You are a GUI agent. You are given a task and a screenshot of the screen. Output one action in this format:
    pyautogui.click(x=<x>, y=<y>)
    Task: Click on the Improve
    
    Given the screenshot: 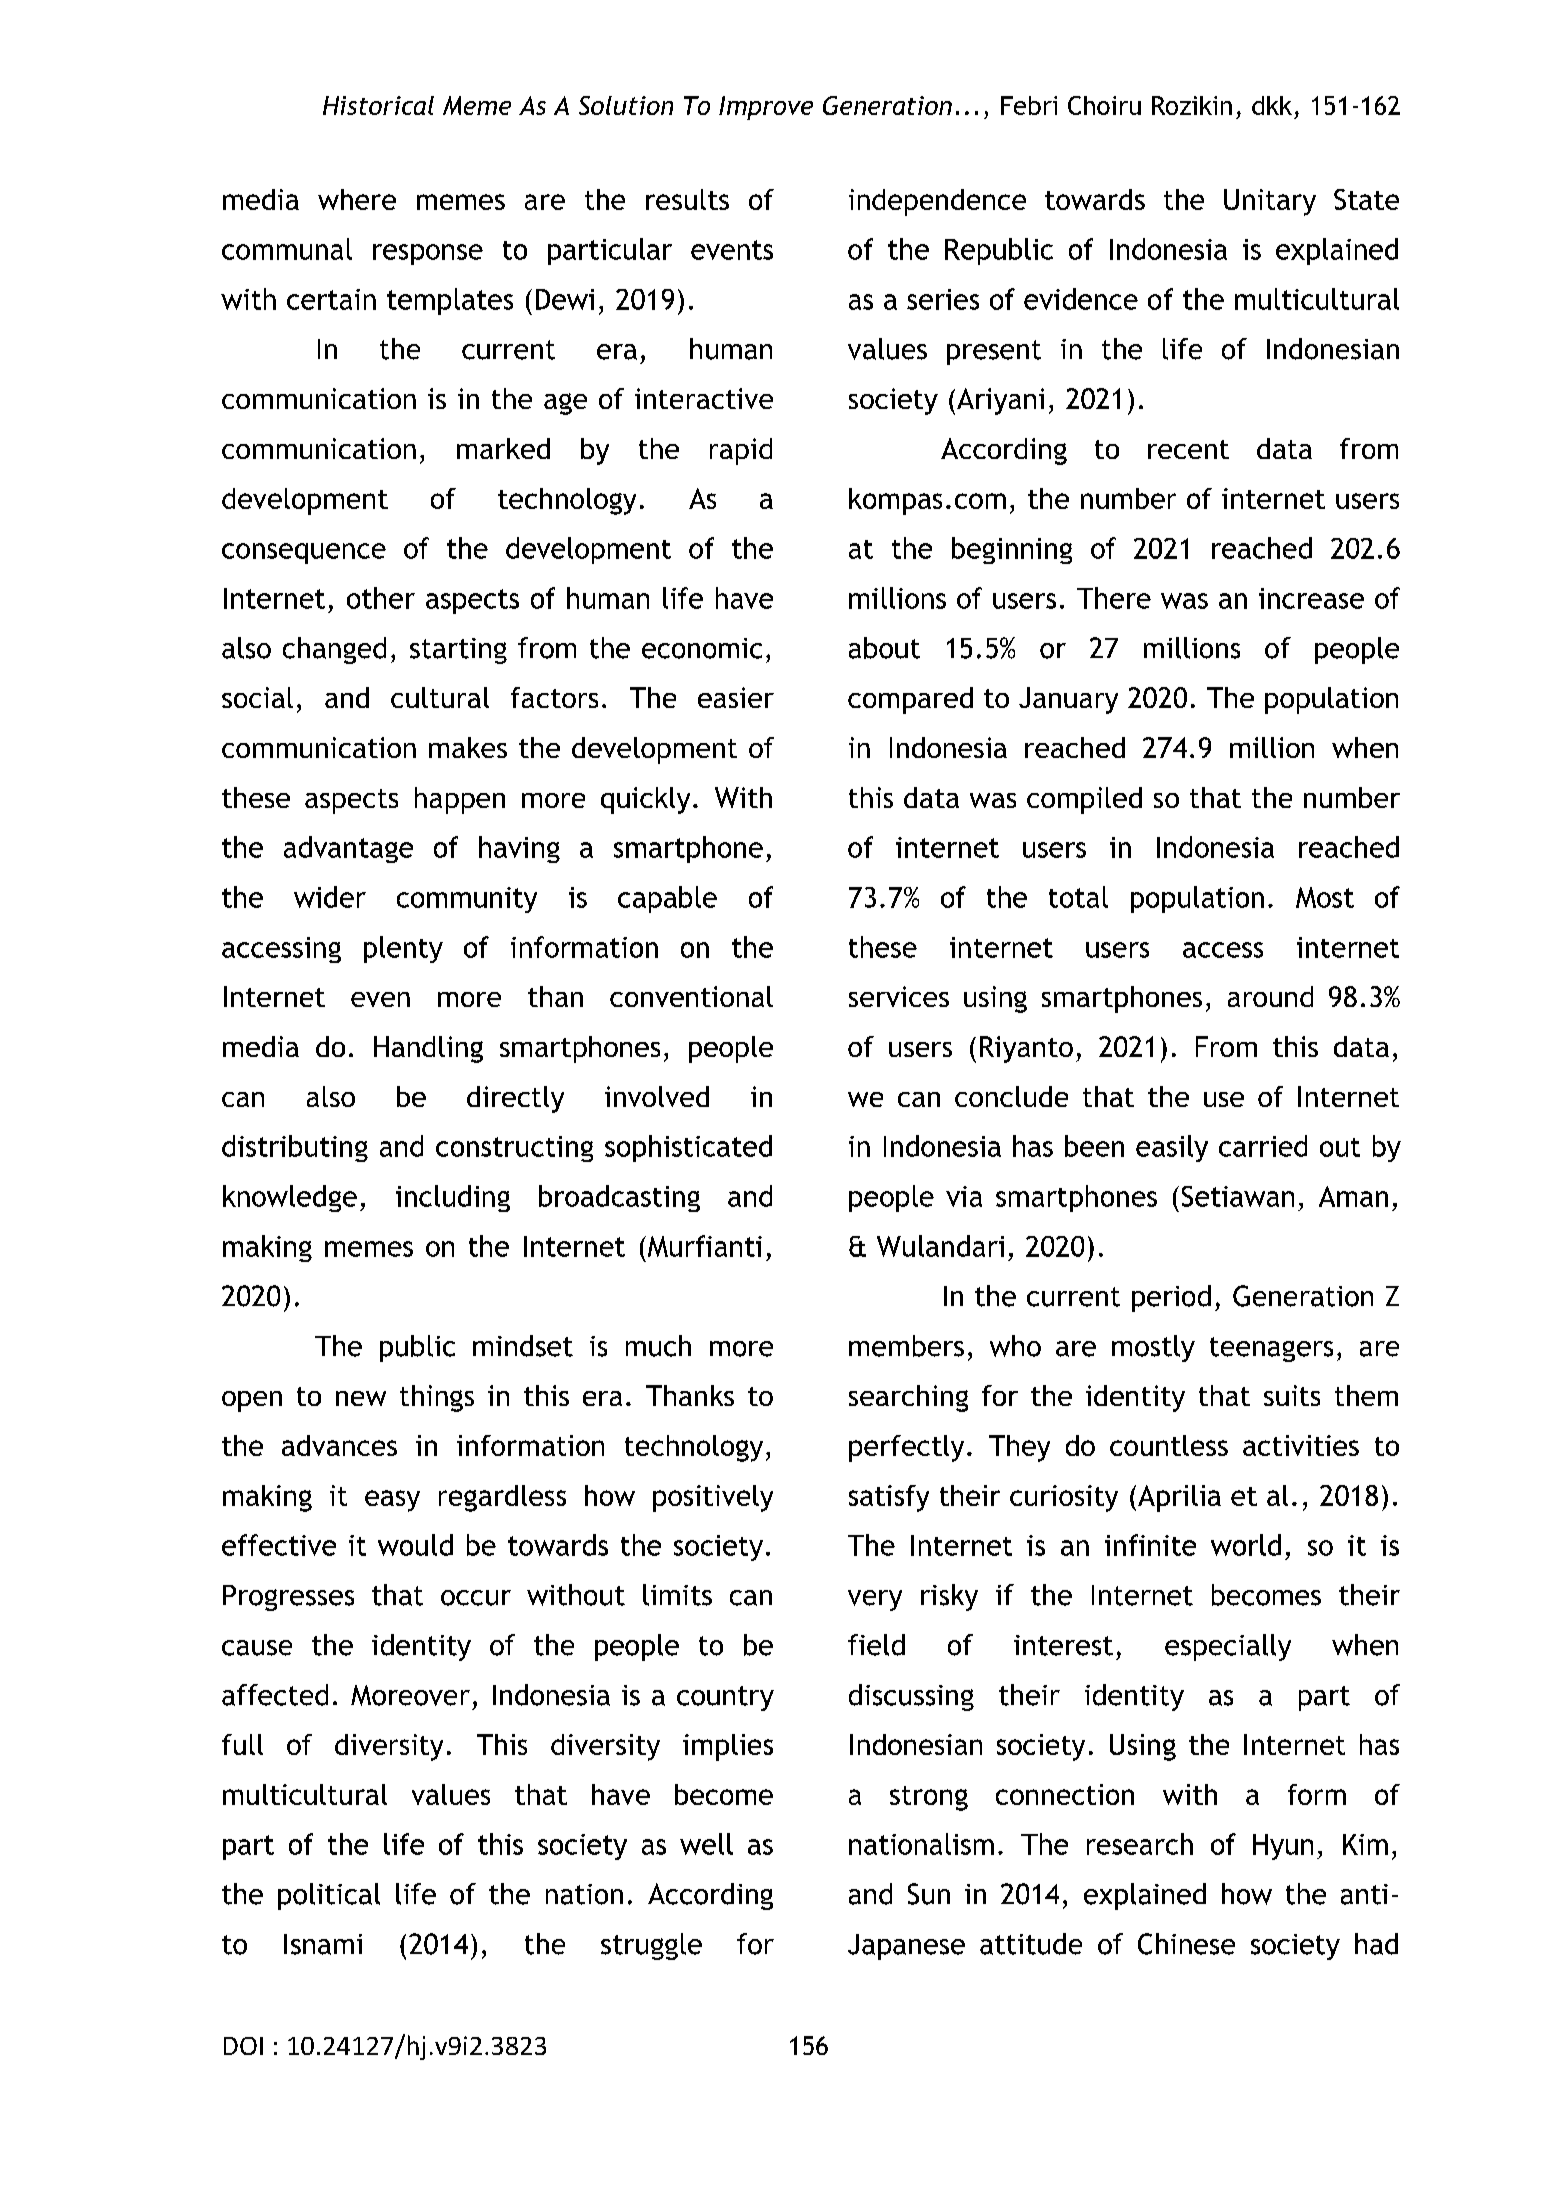 What is the action you would take?
    pyautogui.click(x=766, y=108)
